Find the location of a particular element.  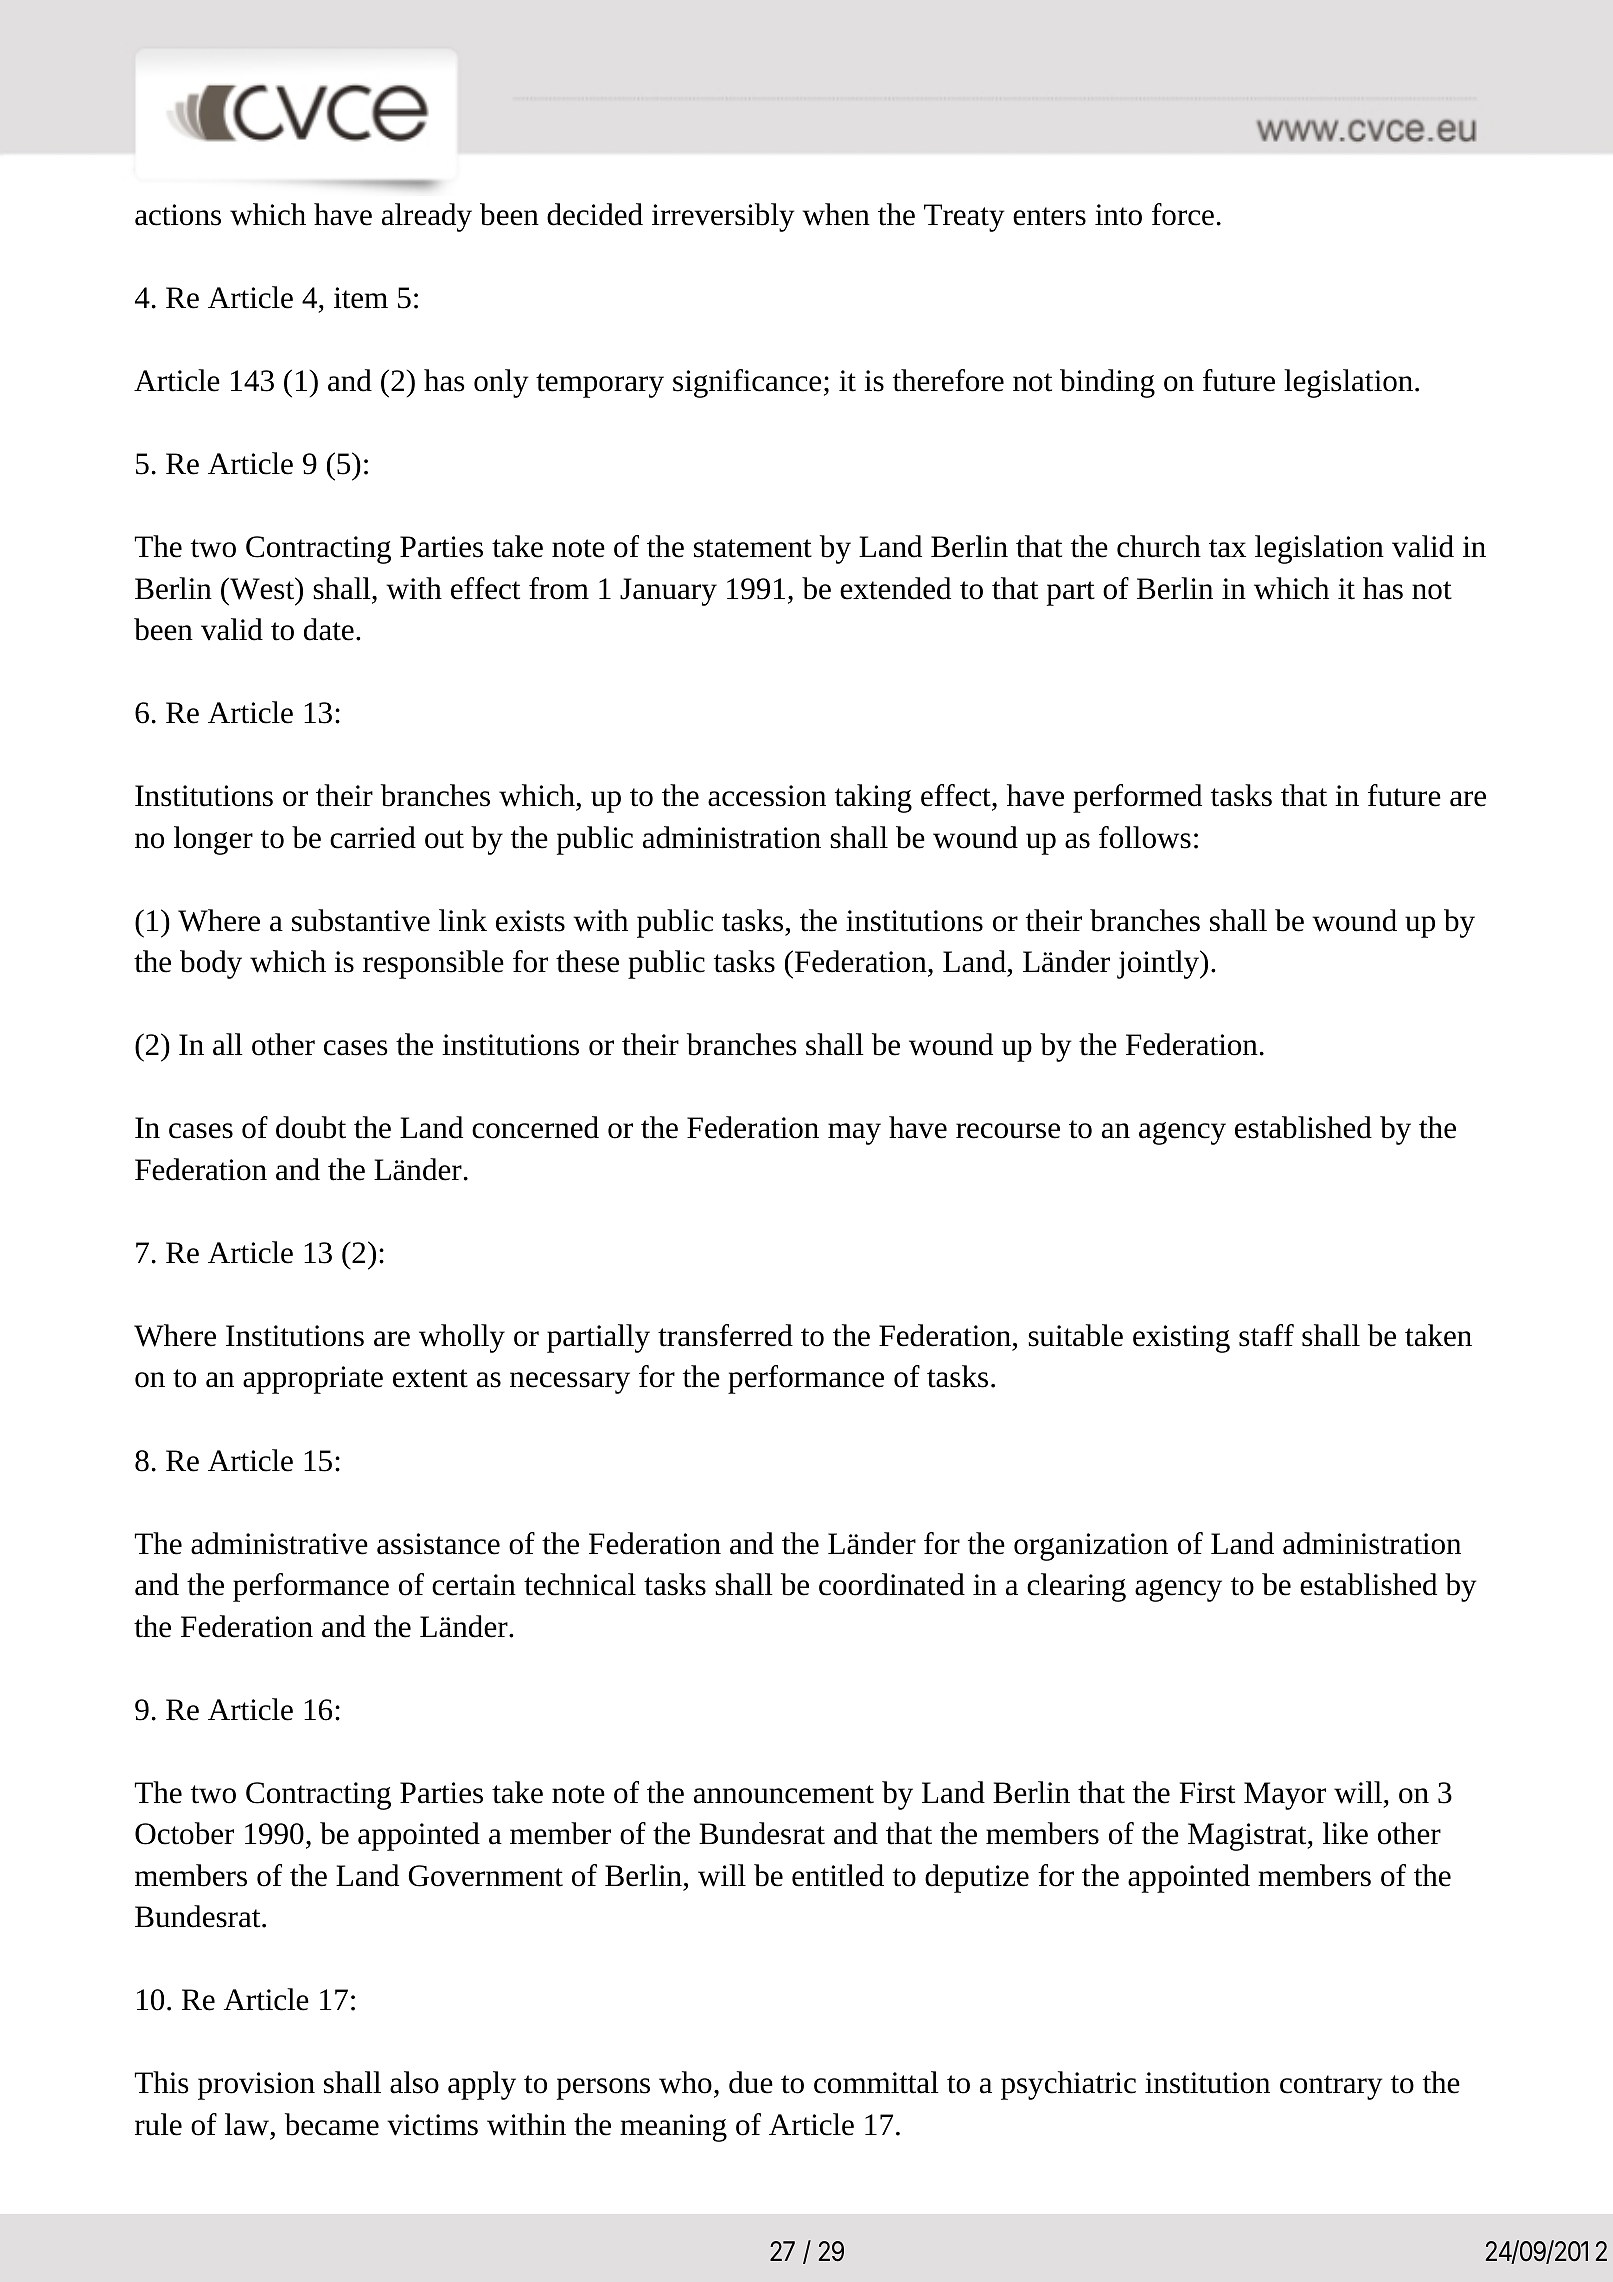

force is located at coordinates (1183, 214).
